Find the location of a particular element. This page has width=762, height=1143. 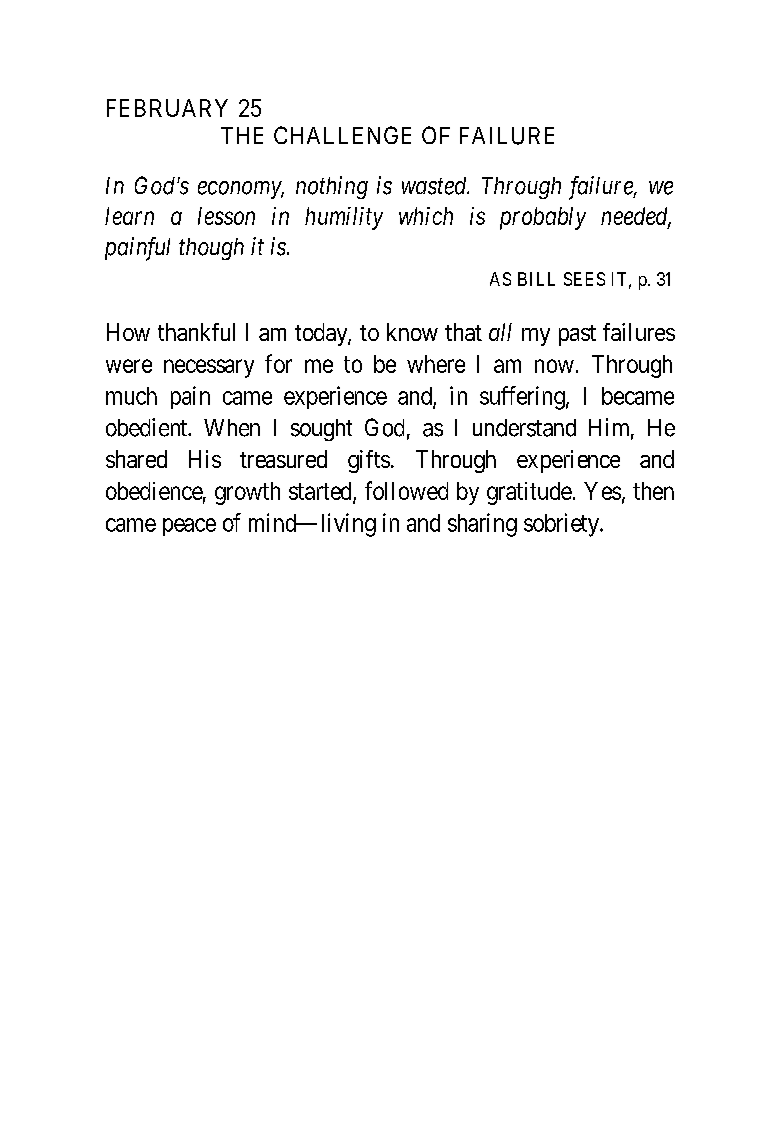

thankful is located at coordinates (196, 332).
